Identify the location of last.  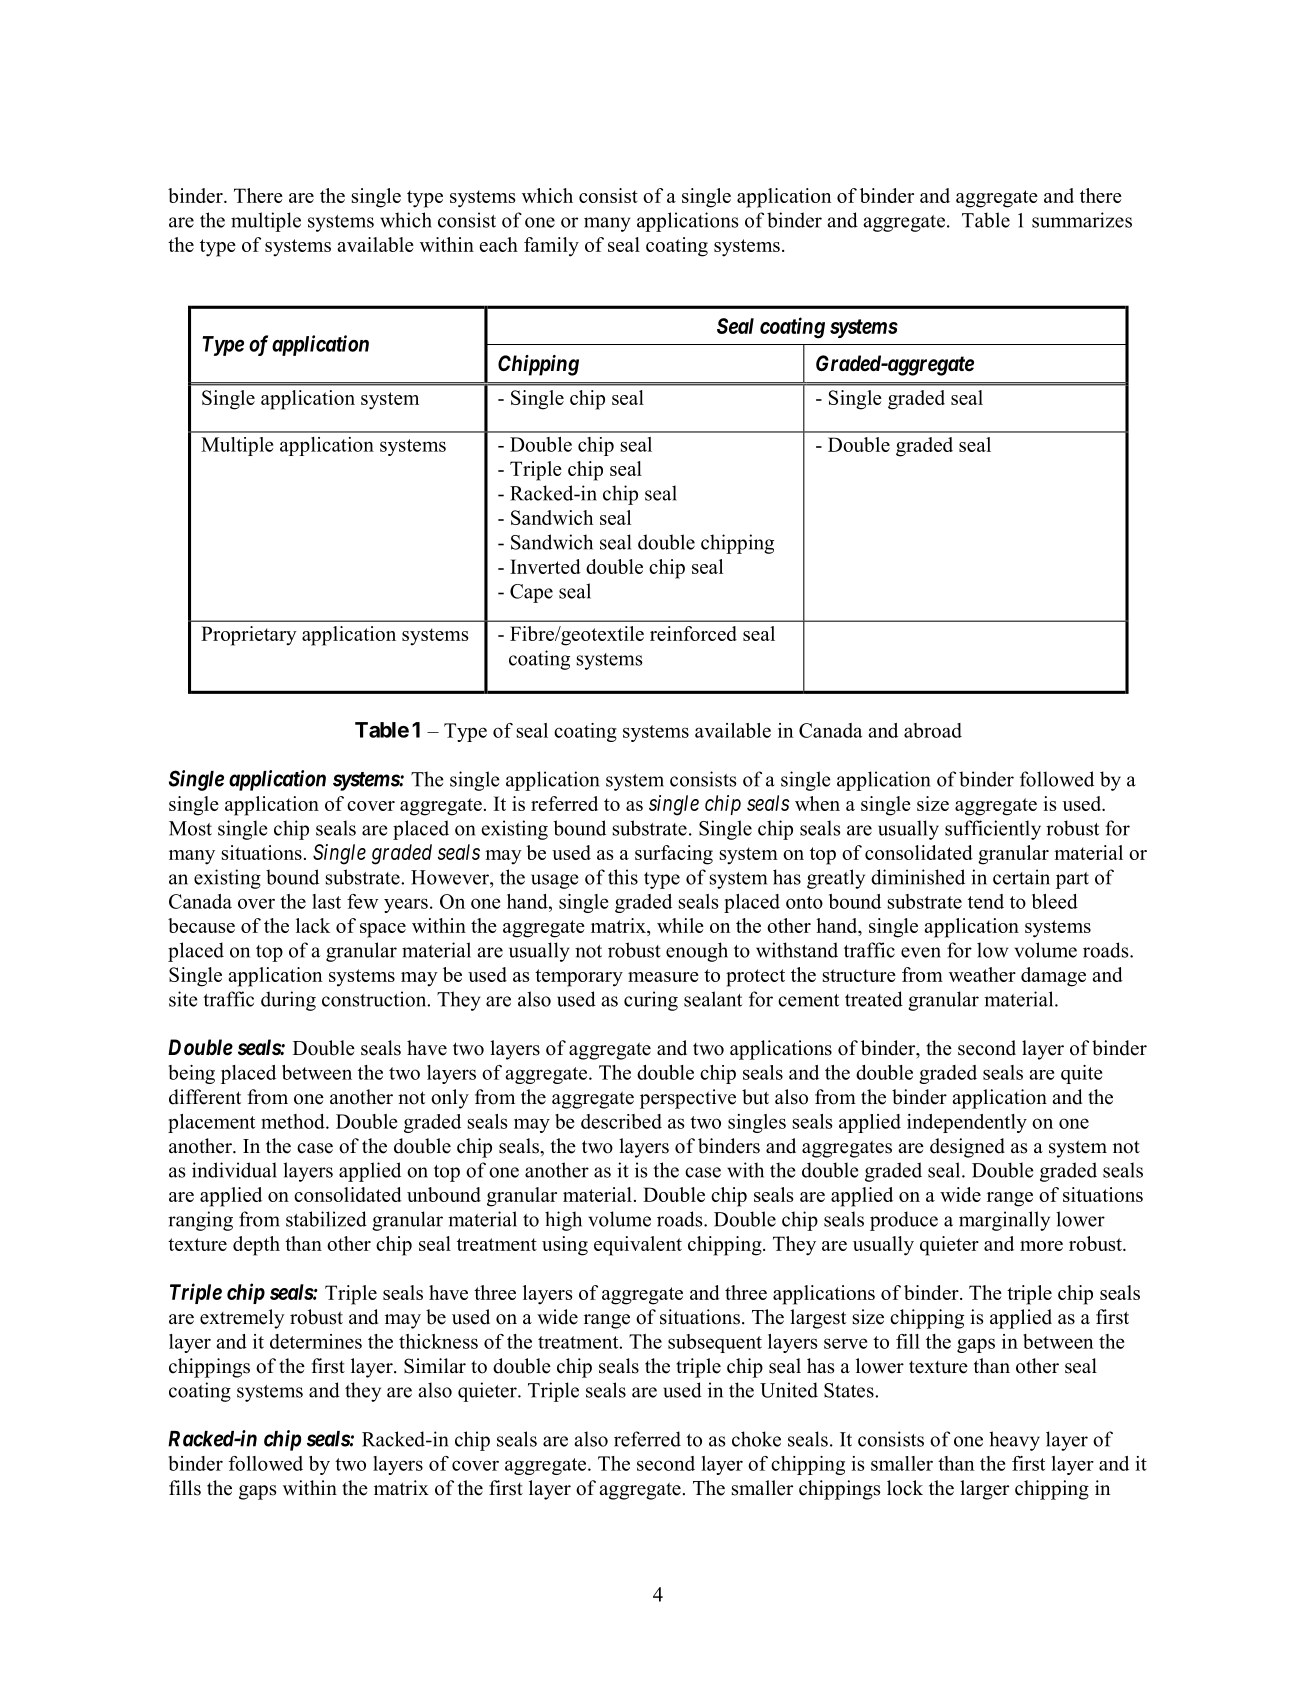
(326, 901).
